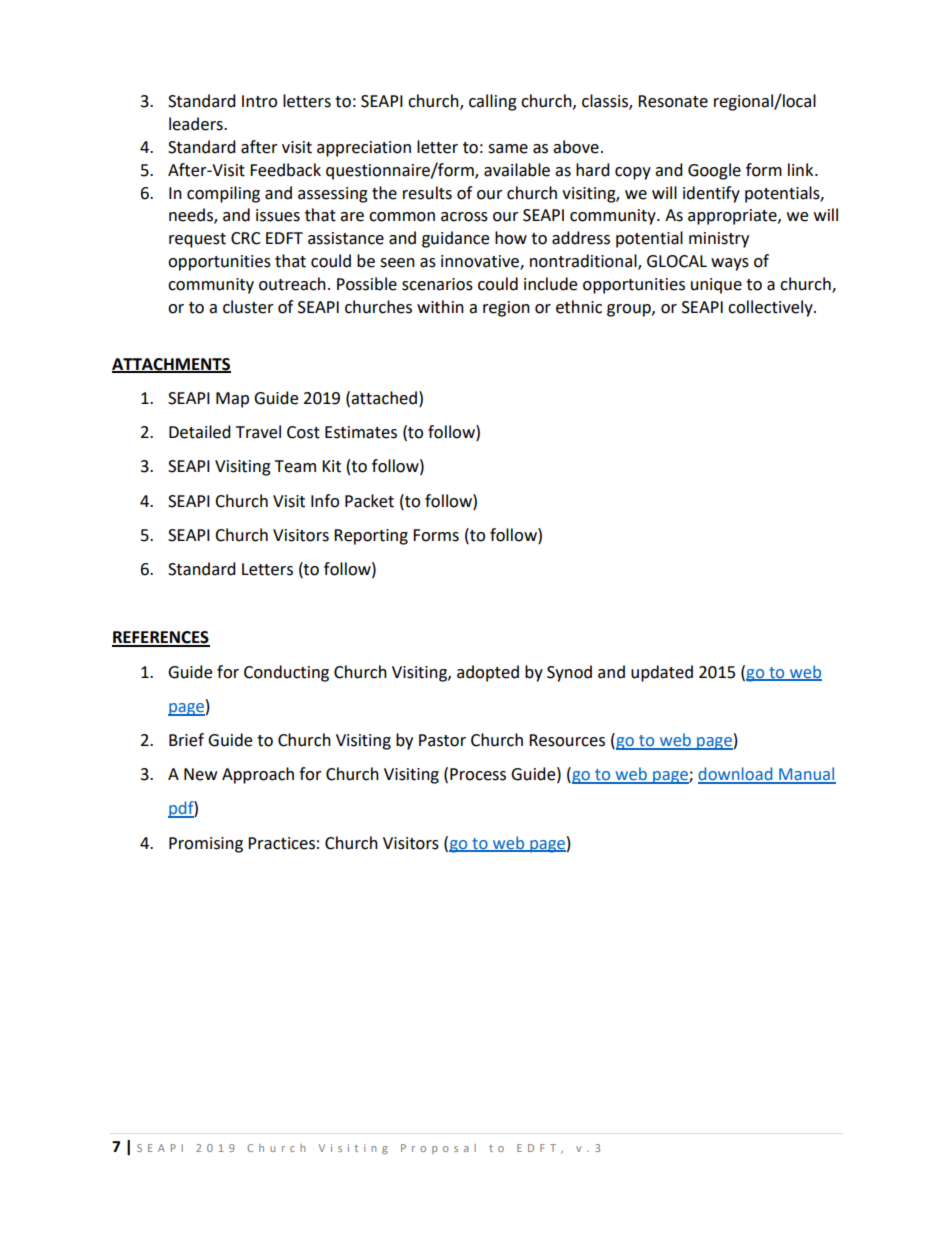 This page has height=1233, width=952. What do you see at coordinates (493, 102) in the page?
I see `calling` at bounding box center [493, 102].
